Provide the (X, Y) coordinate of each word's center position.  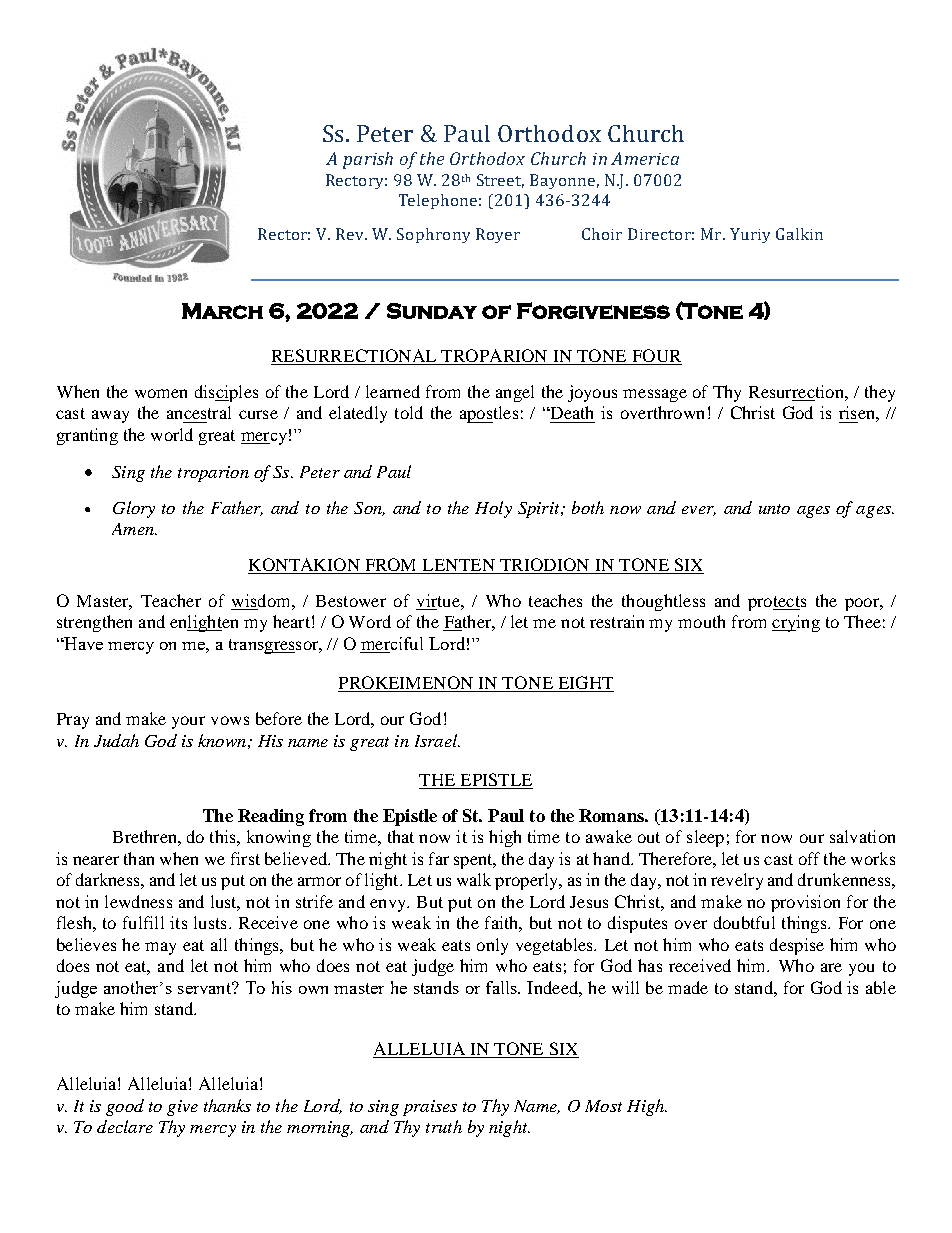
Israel (437, 740)
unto (774, 509)
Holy (493, 509)
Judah (116, 740)
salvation (862, 836)
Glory (134, 509)
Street (500, 181)
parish (368, 160)
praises (430, 1108)
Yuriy (750, 235)
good (125, 1107)
